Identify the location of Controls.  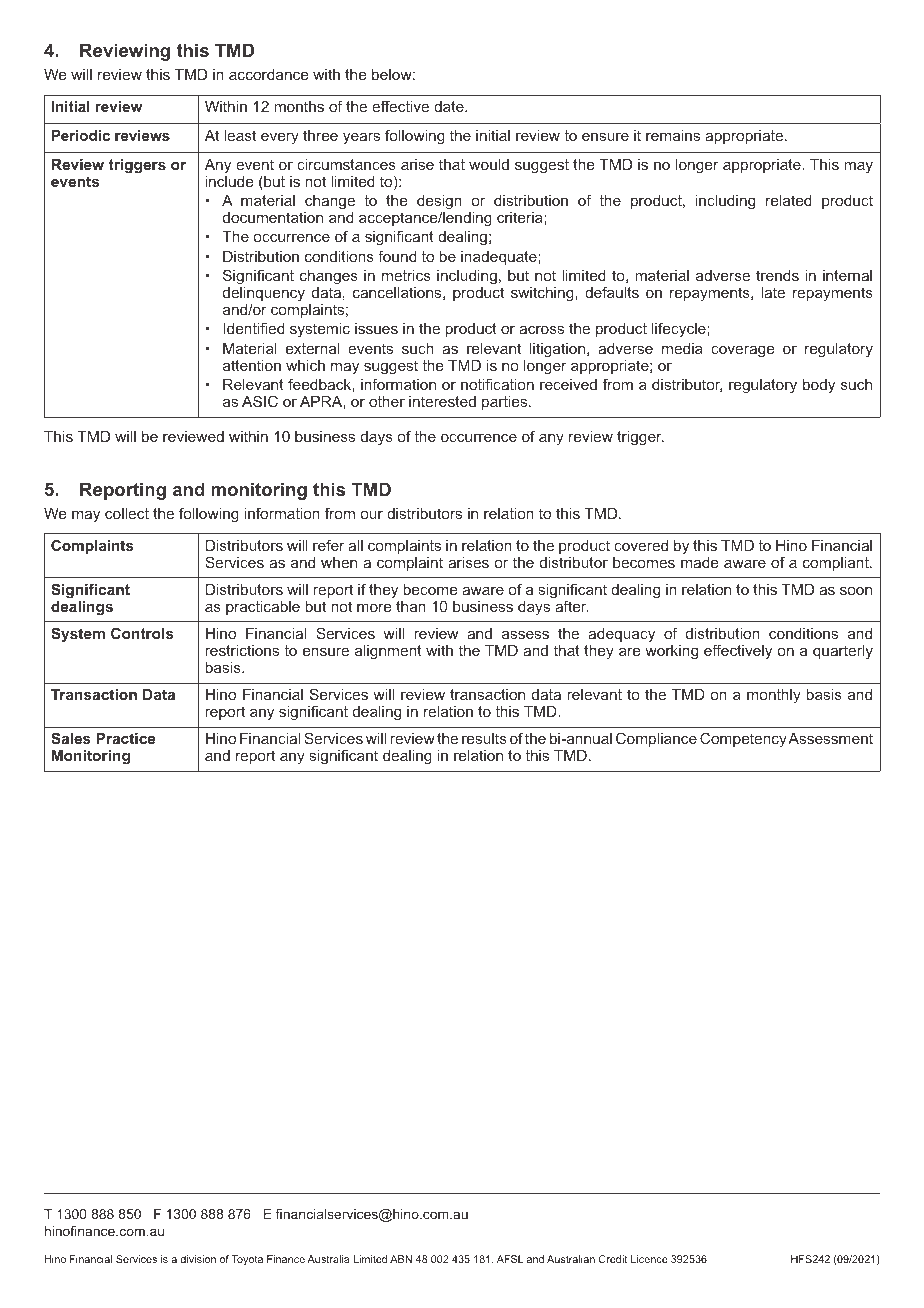
(142, 633).
